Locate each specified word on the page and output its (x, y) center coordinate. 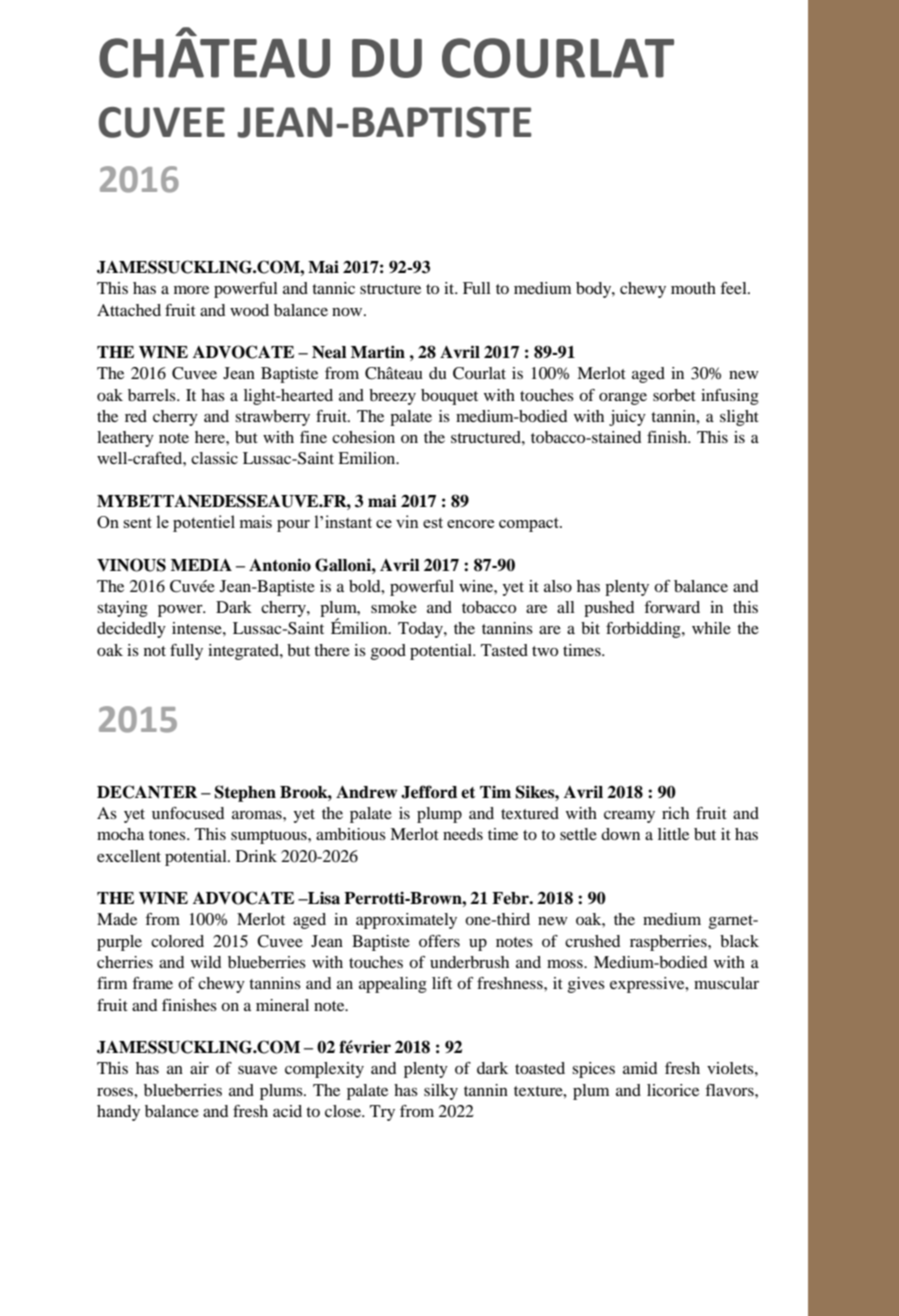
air (199, 1068)
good (388, 652)
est (433, 522)
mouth (693, 288)
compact (530, 524)
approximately (406, 921)
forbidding (644, 630)
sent (137, 522)
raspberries (669, 943)
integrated (244, 652)
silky (441, 1092)
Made (117, 919)
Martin (378, 352)
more (191, 290)
